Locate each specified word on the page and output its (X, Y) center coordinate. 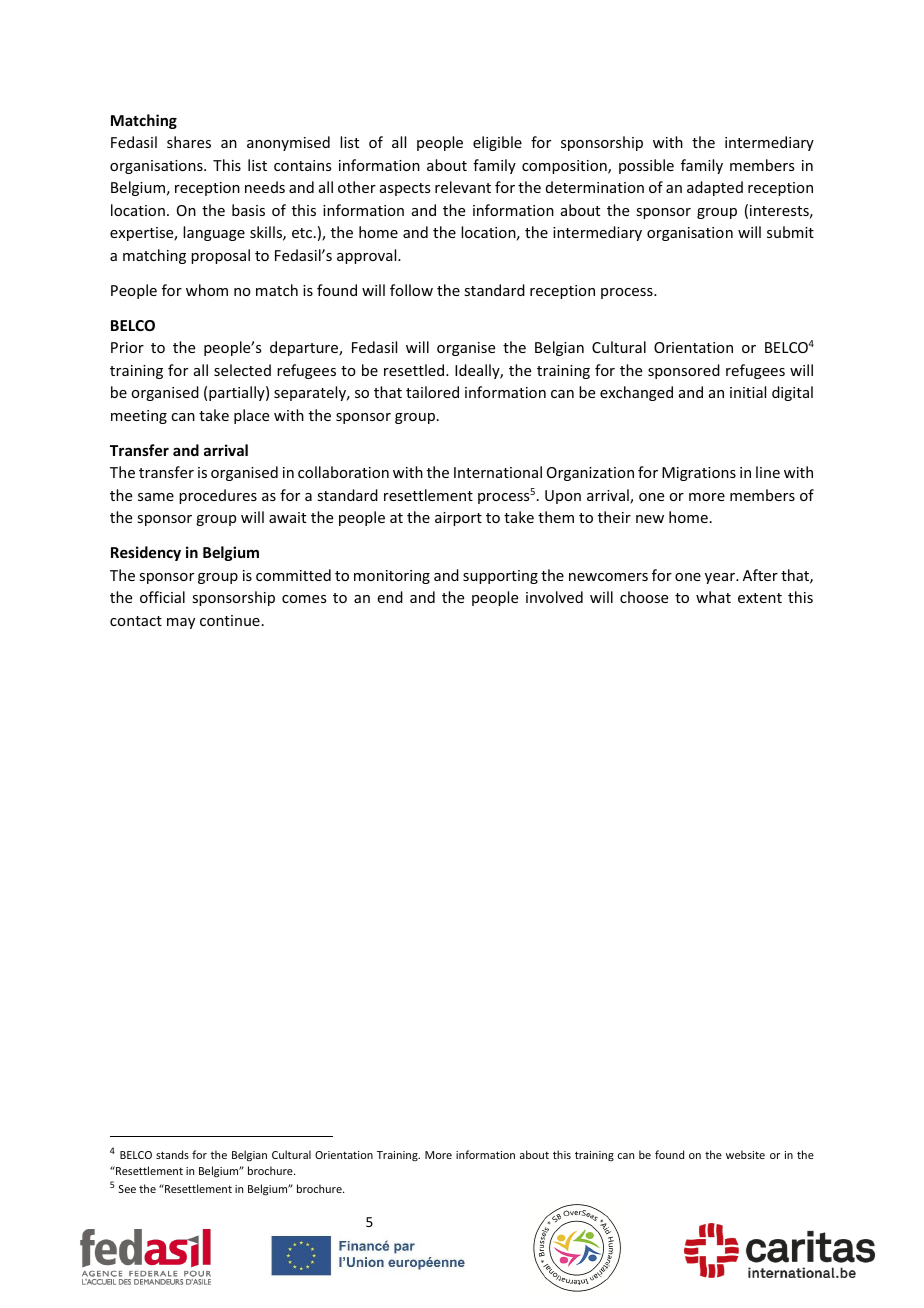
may (181, 623)
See (127, 1189)
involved (554, 597)
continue (230, 620)
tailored (432, 392)
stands (172, 1154)
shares (189, 142)
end (390, 597)
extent (760, 598)
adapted (715, 188)
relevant (463, 187)
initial (748, 392)
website (745, 1154)
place (251, 416)
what (713, 597)
